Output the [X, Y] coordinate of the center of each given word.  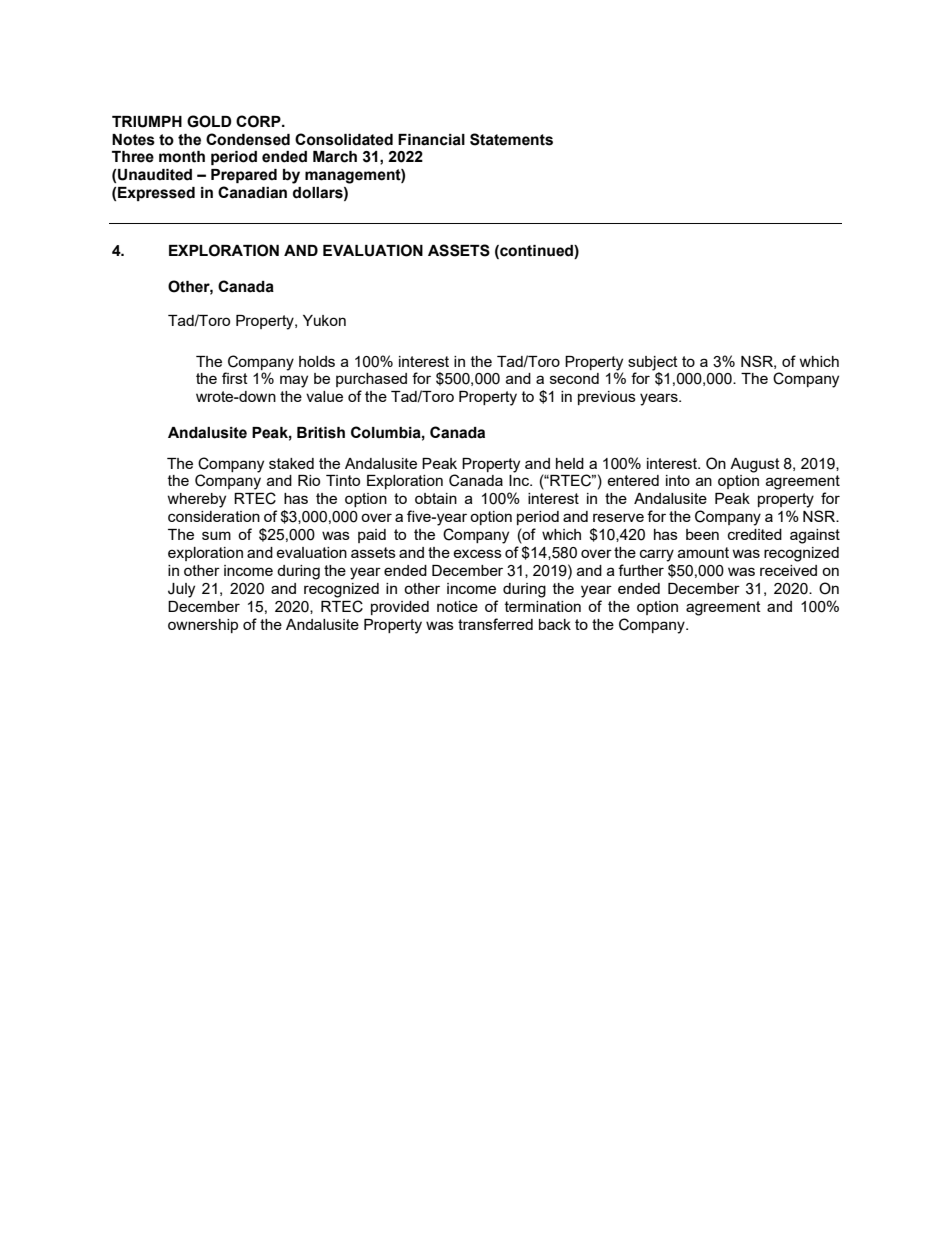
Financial [431, 140]
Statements [511, 139]
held [570, 463]
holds [317, 361]
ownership [203, 626]
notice [457, 606]
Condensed [248, 139]
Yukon [324, 320]
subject [653, 363]
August [755, 465]
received [788, 570]
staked [291, 463]
